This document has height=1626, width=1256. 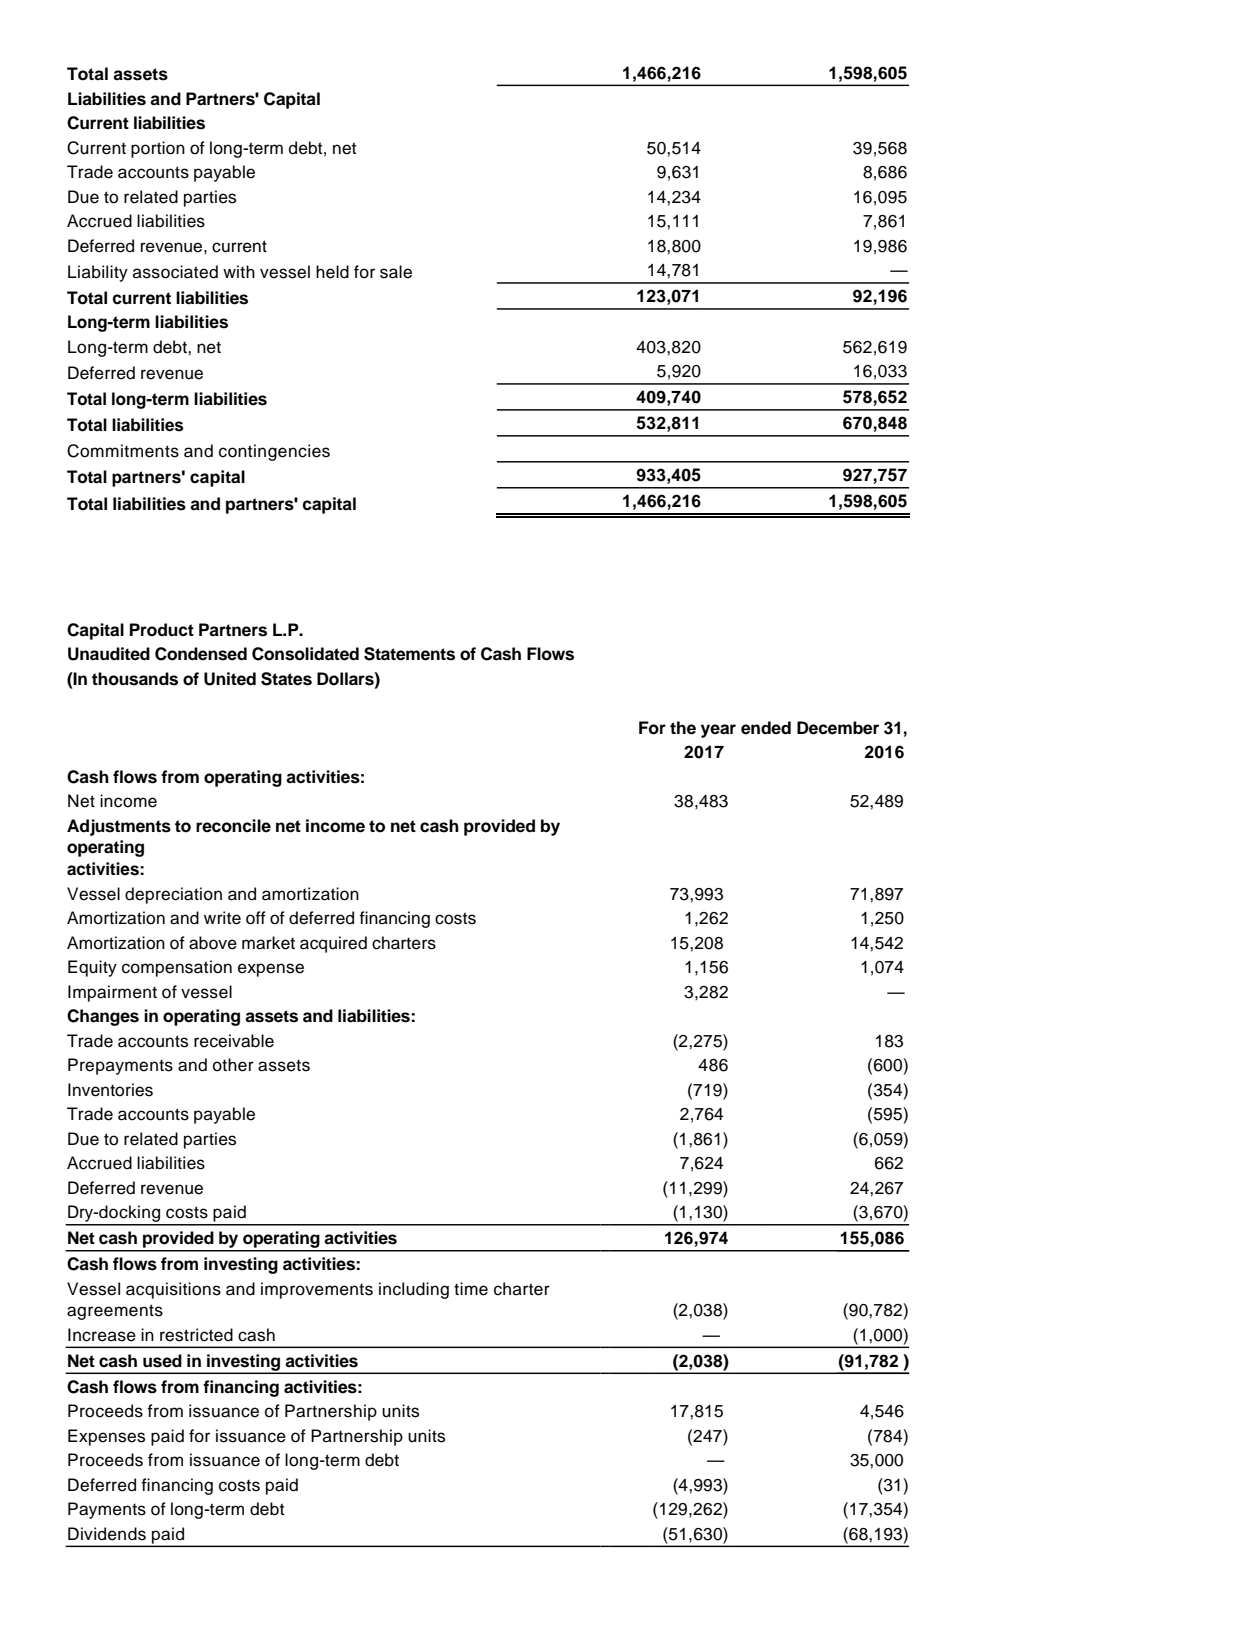 I want to click on acquisitions, so click(x=173, y=1290).
